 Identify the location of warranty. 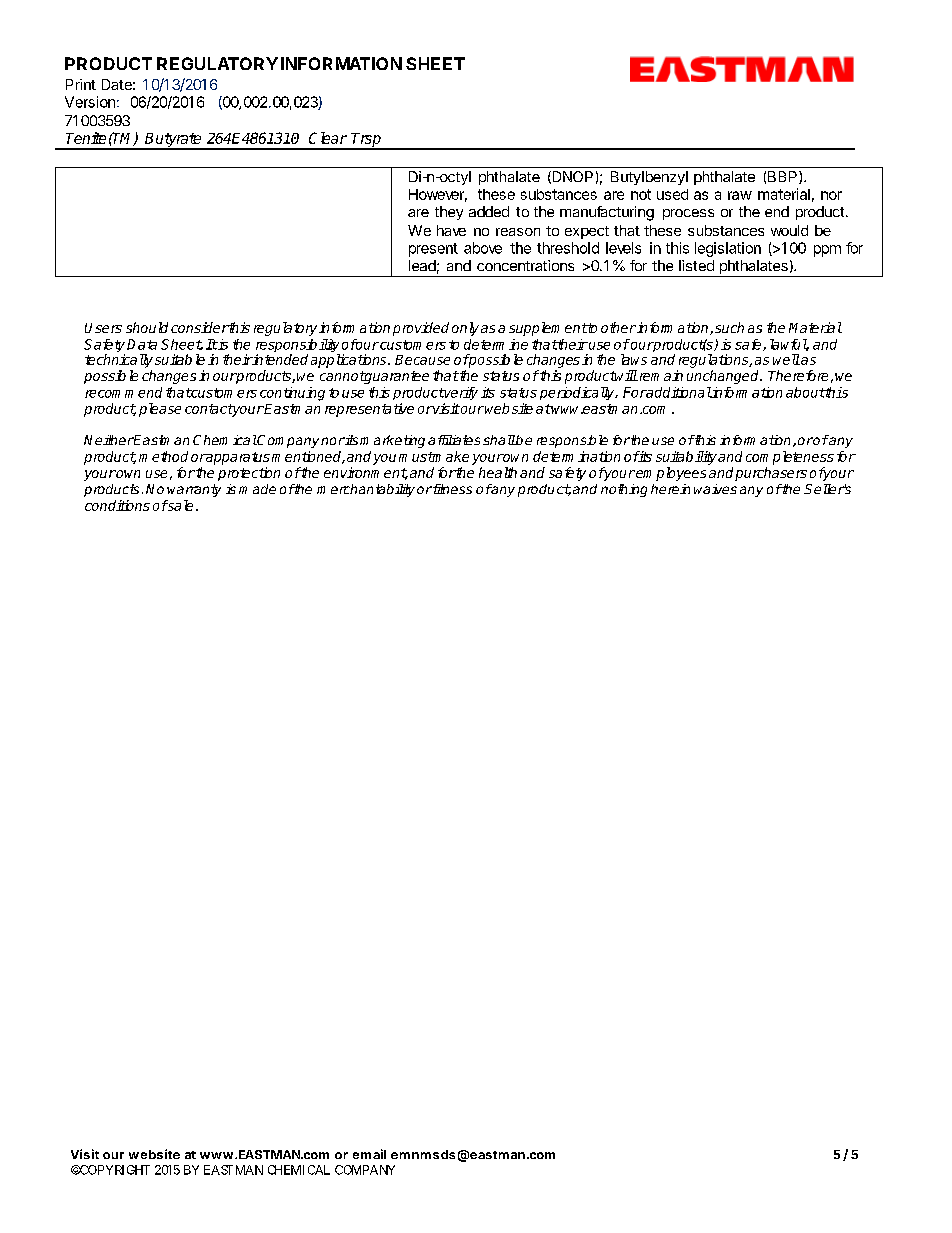
(194, 490).
